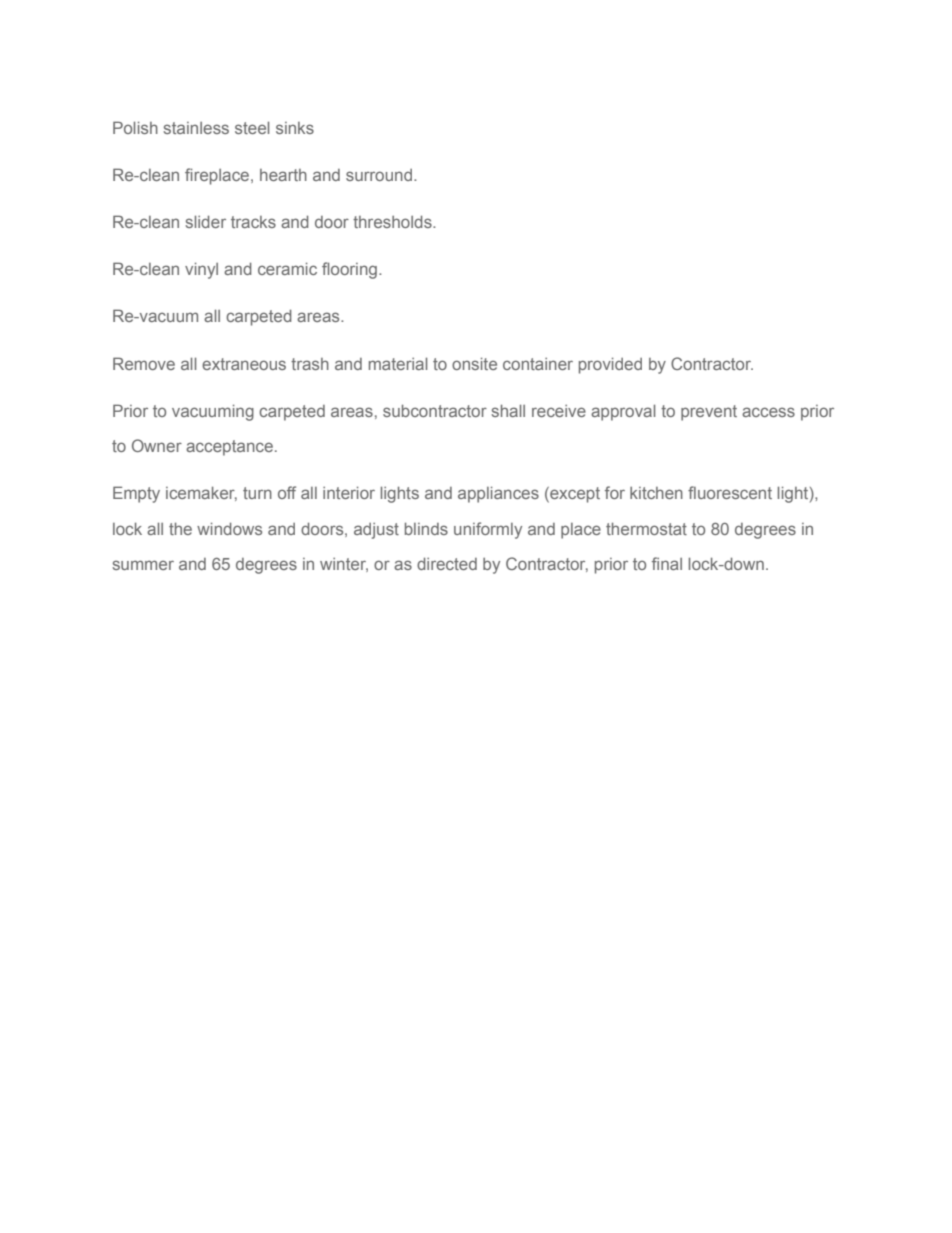  I want to click on final, so click(667, 563).
